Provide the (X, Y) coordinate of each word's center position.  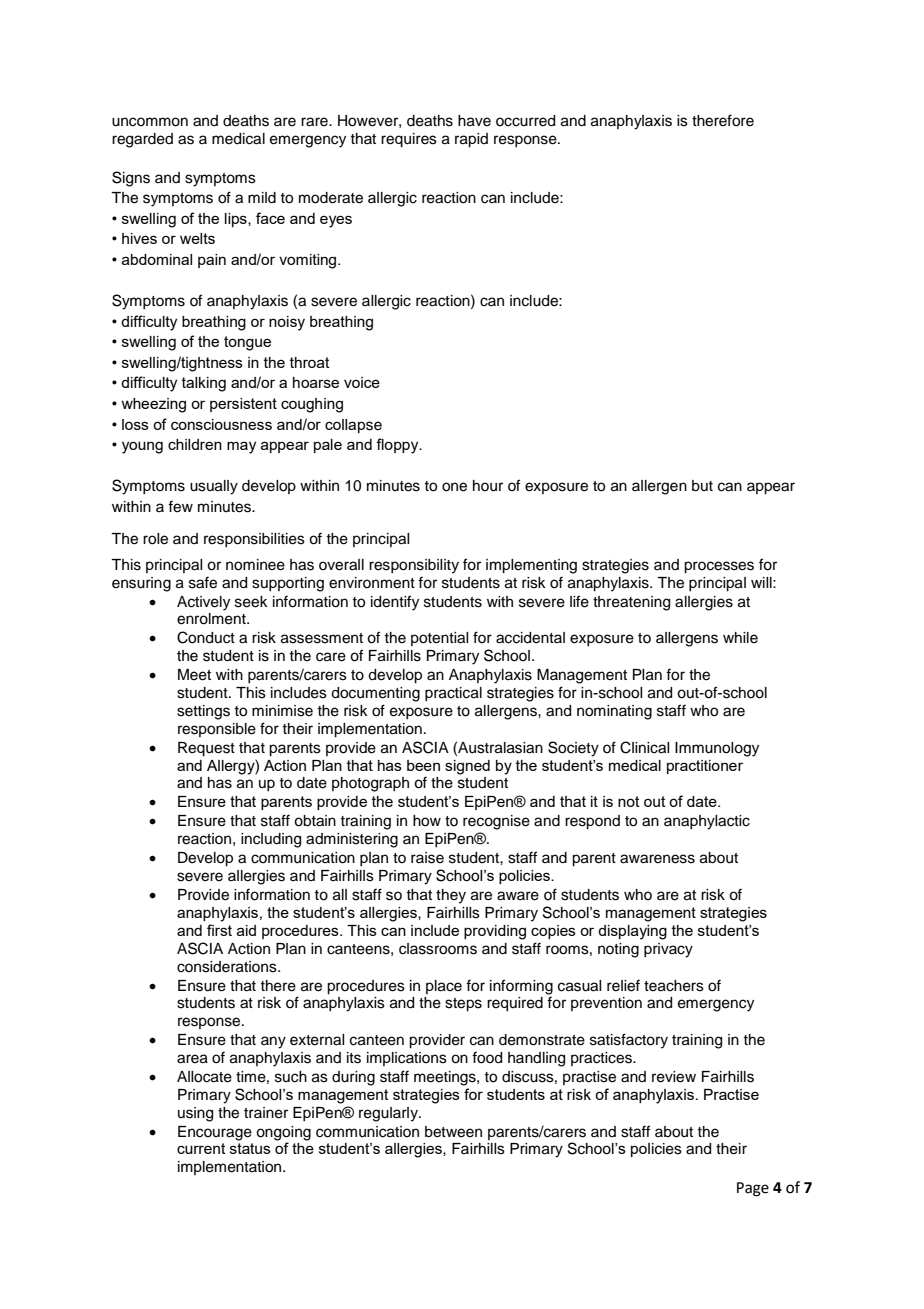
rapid (471, 140)
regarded (142, 140)
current (201, 1148)
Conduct (206, 637)
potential (439, 639)
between (453, 1132)
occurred (525, 121)
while (740, 638)
